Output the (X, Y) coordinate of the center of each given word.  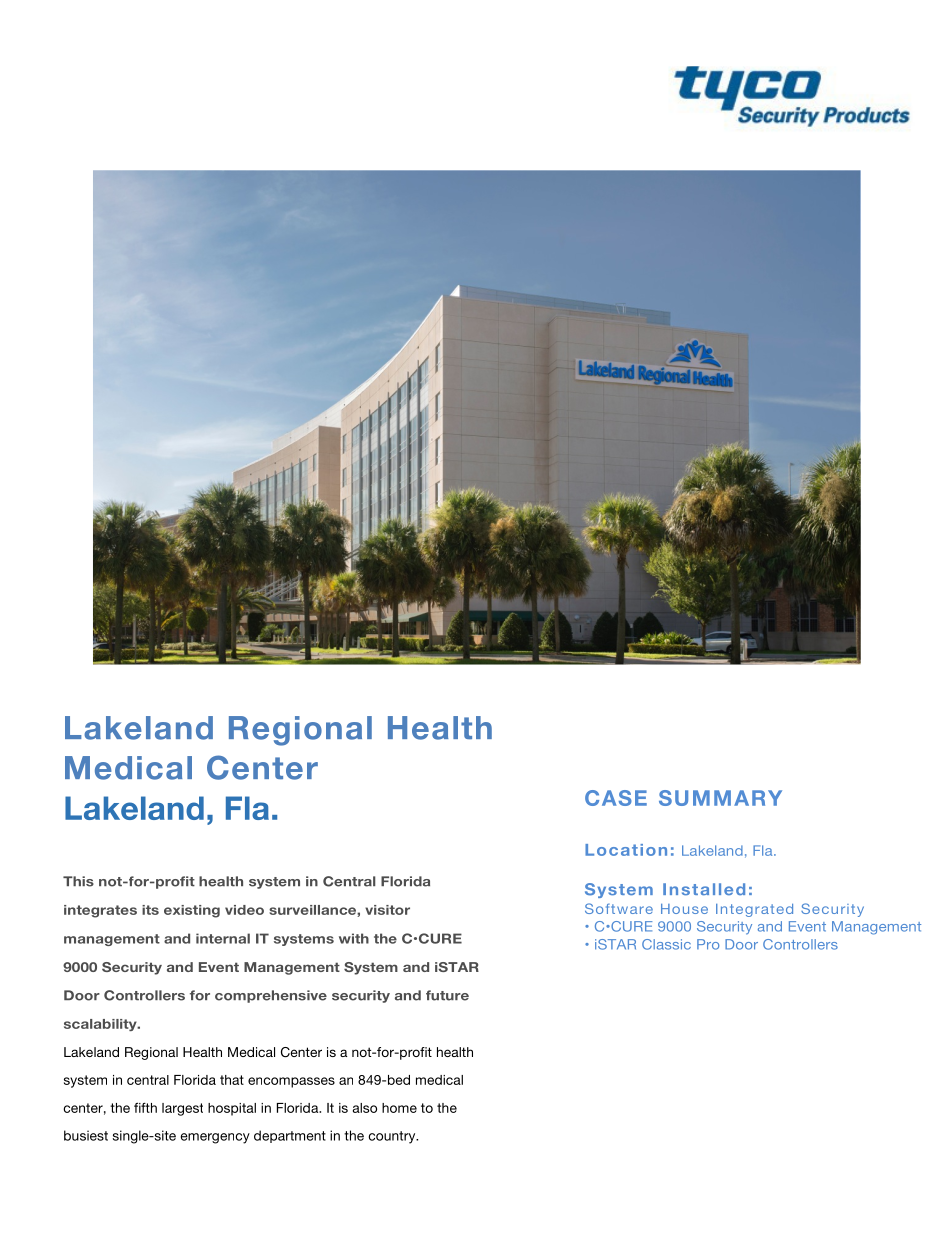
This (78, 881)
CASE (616, 798)
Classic (666, 944)
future (447, 995)
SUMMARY (720, 798)
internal (223, 938)
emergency (215, 1138)
